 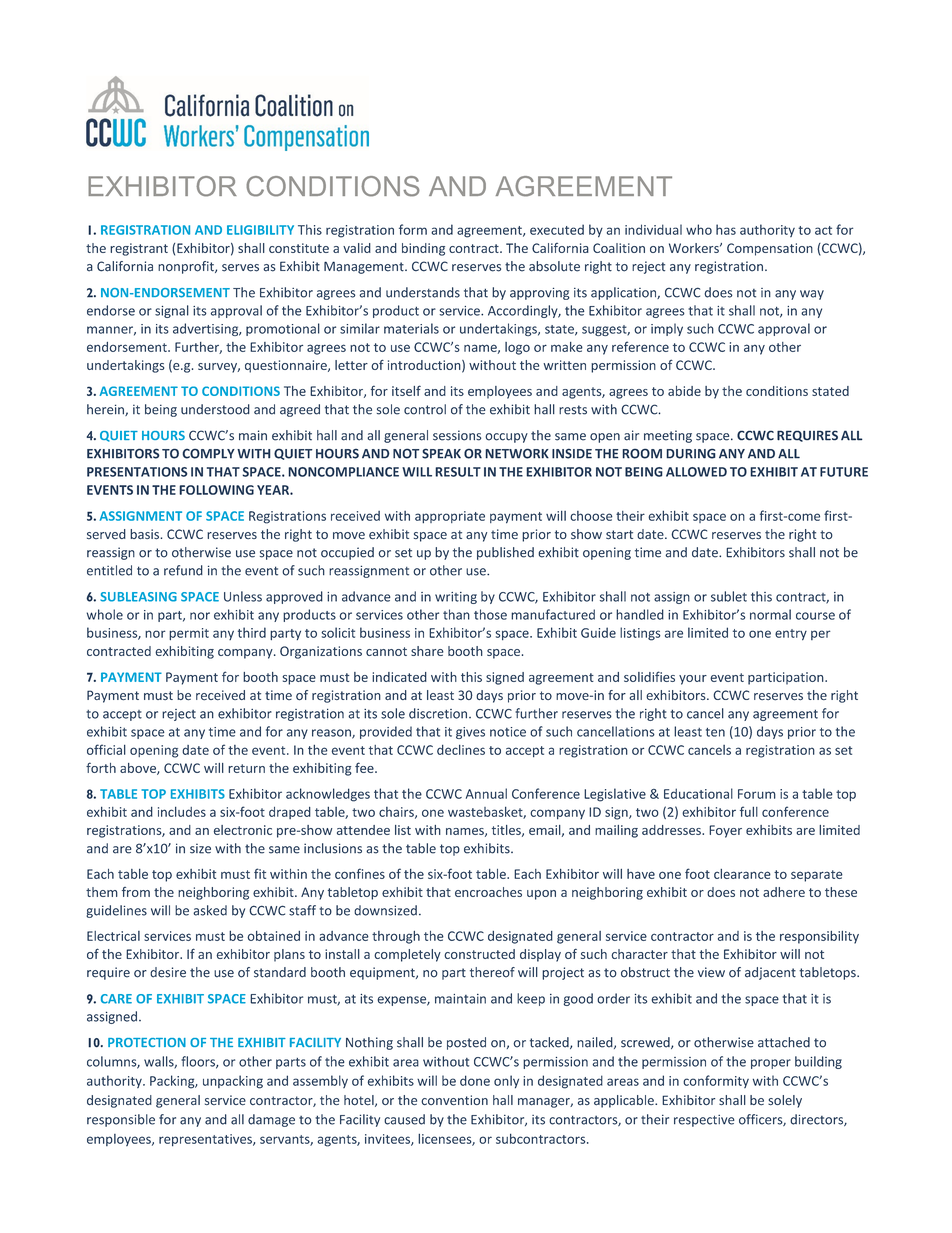 What do you see at coordinates (183, 570) in the screenshot?
I see `refund` at bounding box center [183, 570].
